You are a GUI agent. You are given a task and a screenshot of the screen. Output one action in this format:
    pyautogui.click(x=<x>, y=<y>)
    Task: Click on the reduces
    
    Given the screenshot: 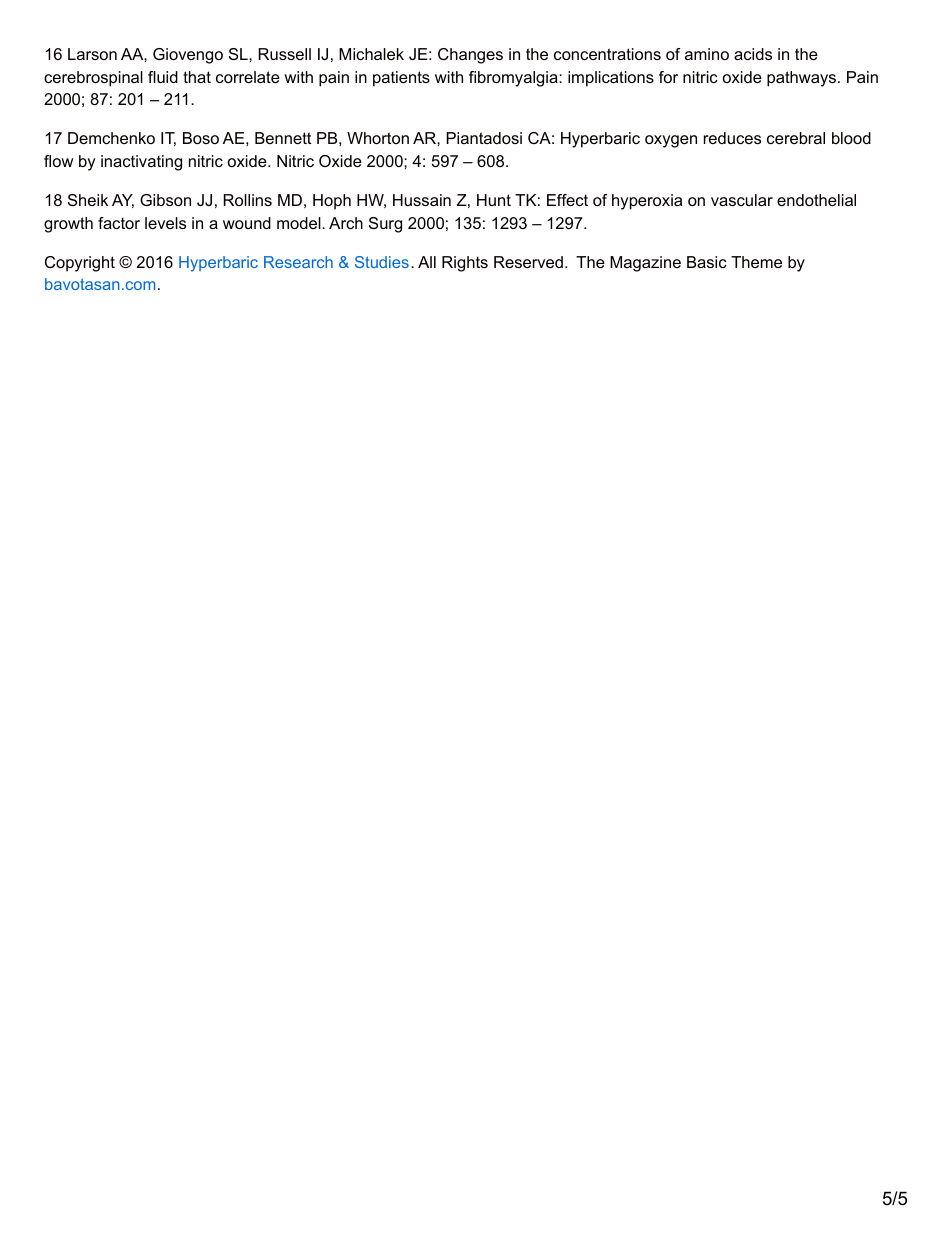 What is the action you would take?
    pyautogui.click(x=732, y=138)
